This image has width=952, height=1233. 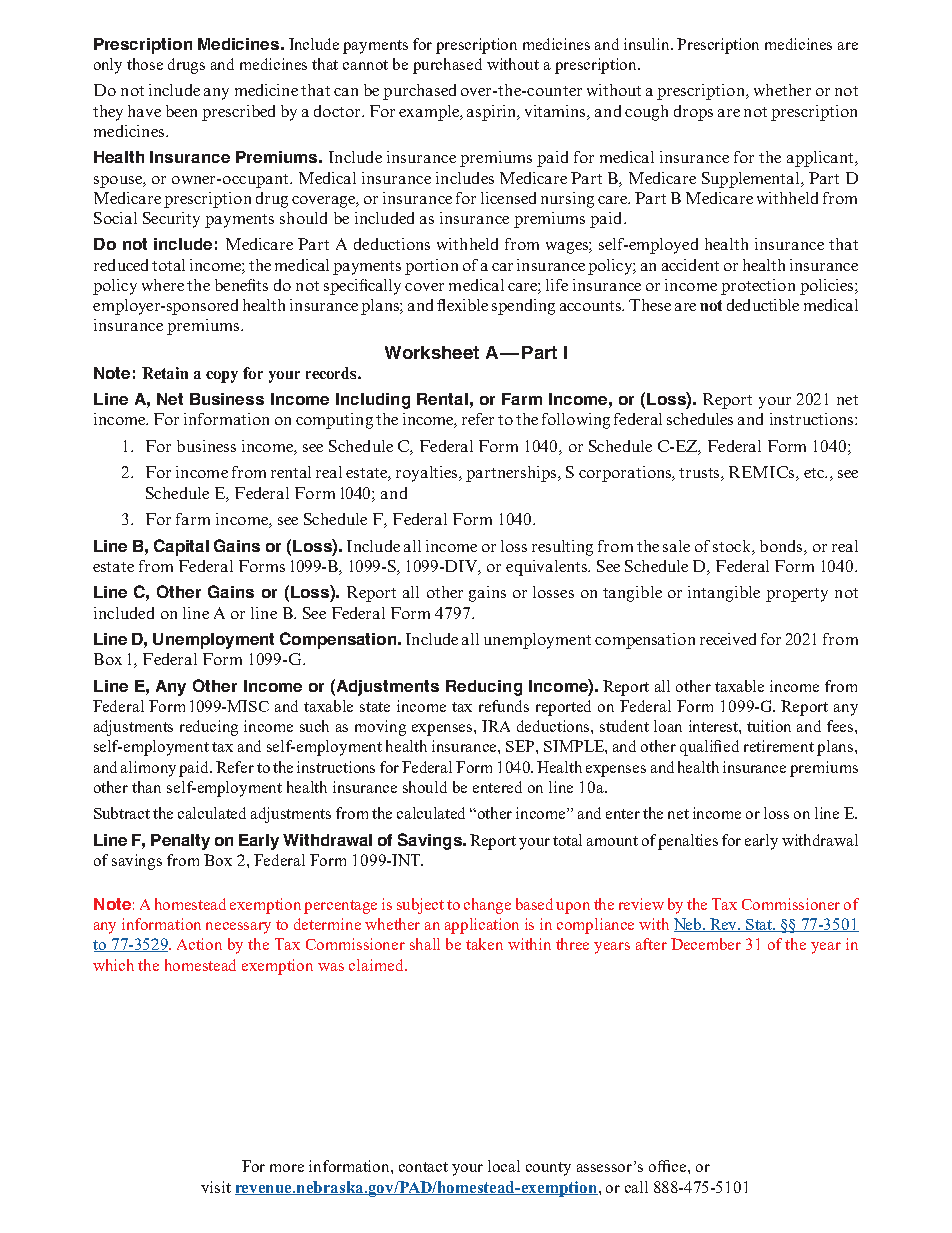 I want to click on Capital, so click(x=181, y=547).
